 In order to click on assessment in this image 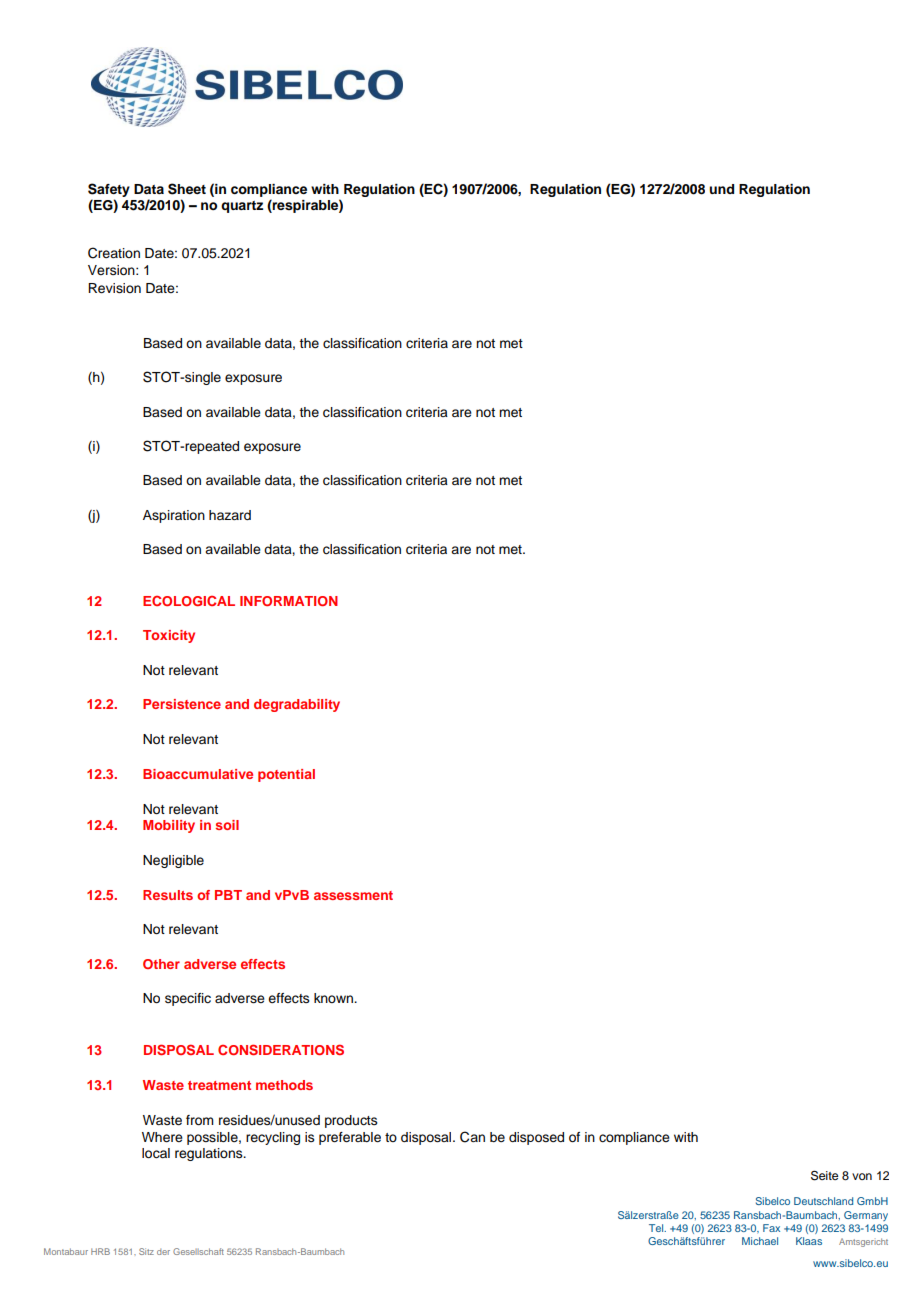, I will do `click(353, 895)`.
